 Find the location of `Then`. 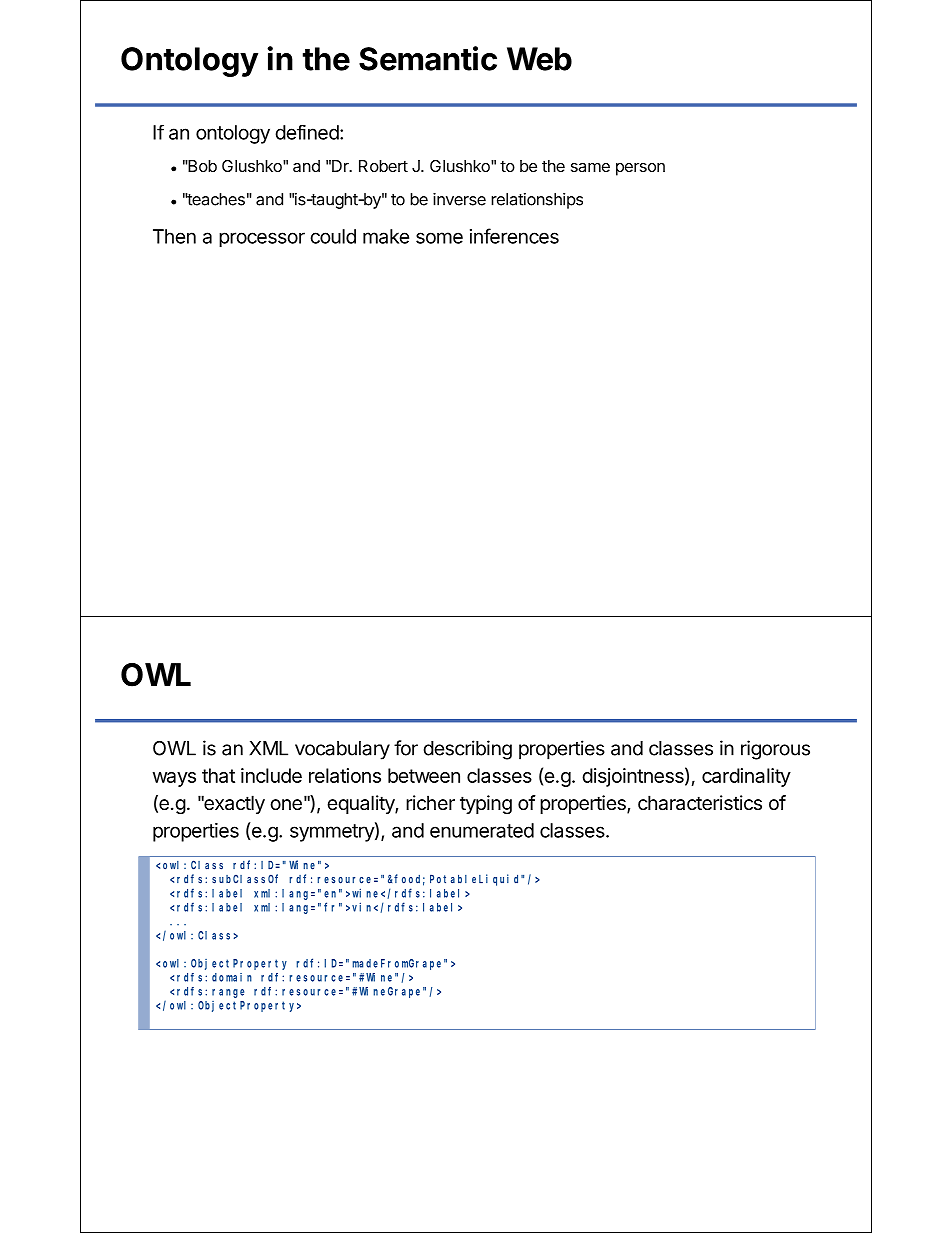

Then is located at coordinates (174, 236).
